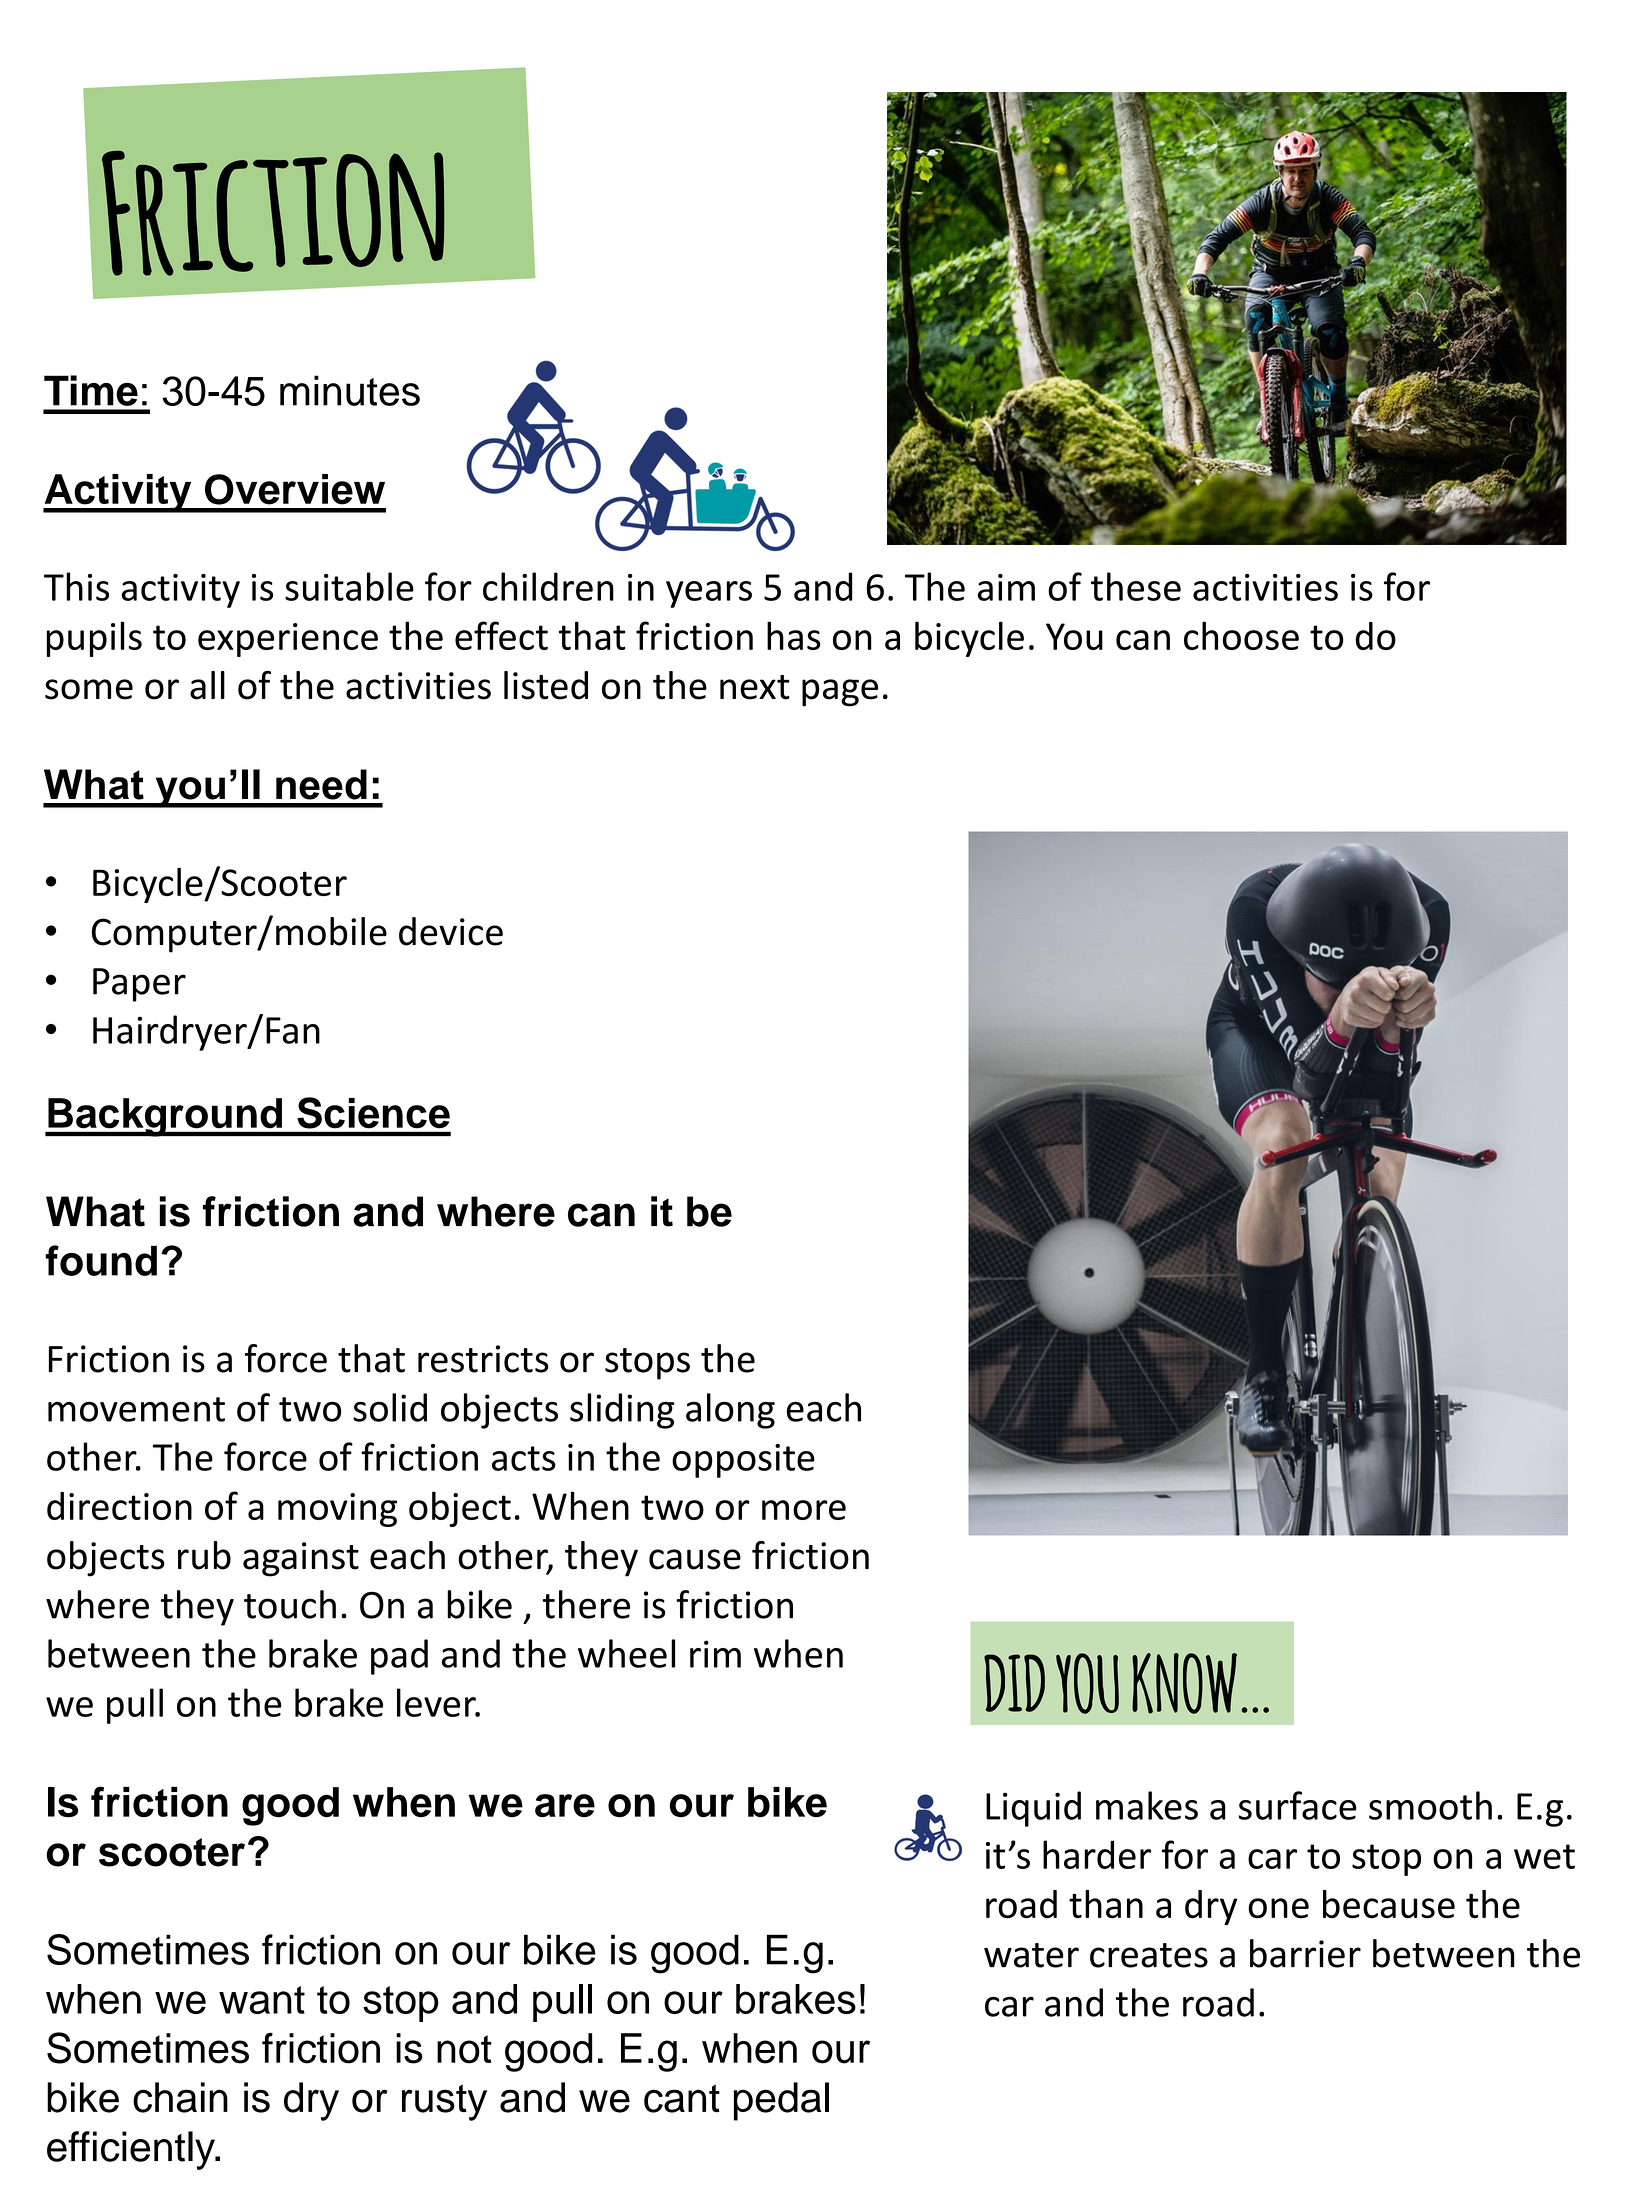 This page has width=1640, height=2187. Describe the element at coordinates (139, 985) in the page. I see `Paper` at that location.
